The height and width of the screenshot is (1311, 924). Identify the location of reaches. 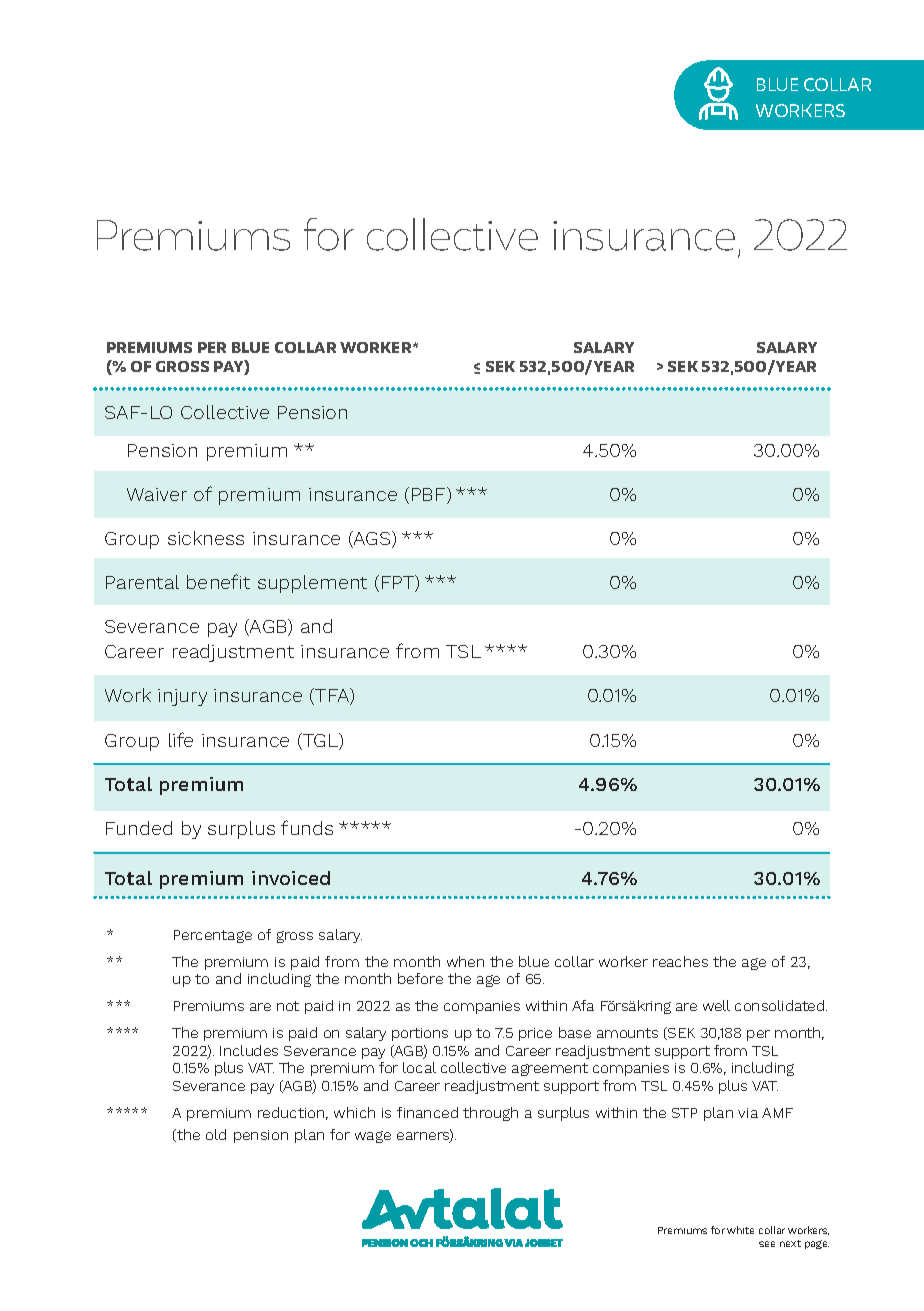
(680, 961).
